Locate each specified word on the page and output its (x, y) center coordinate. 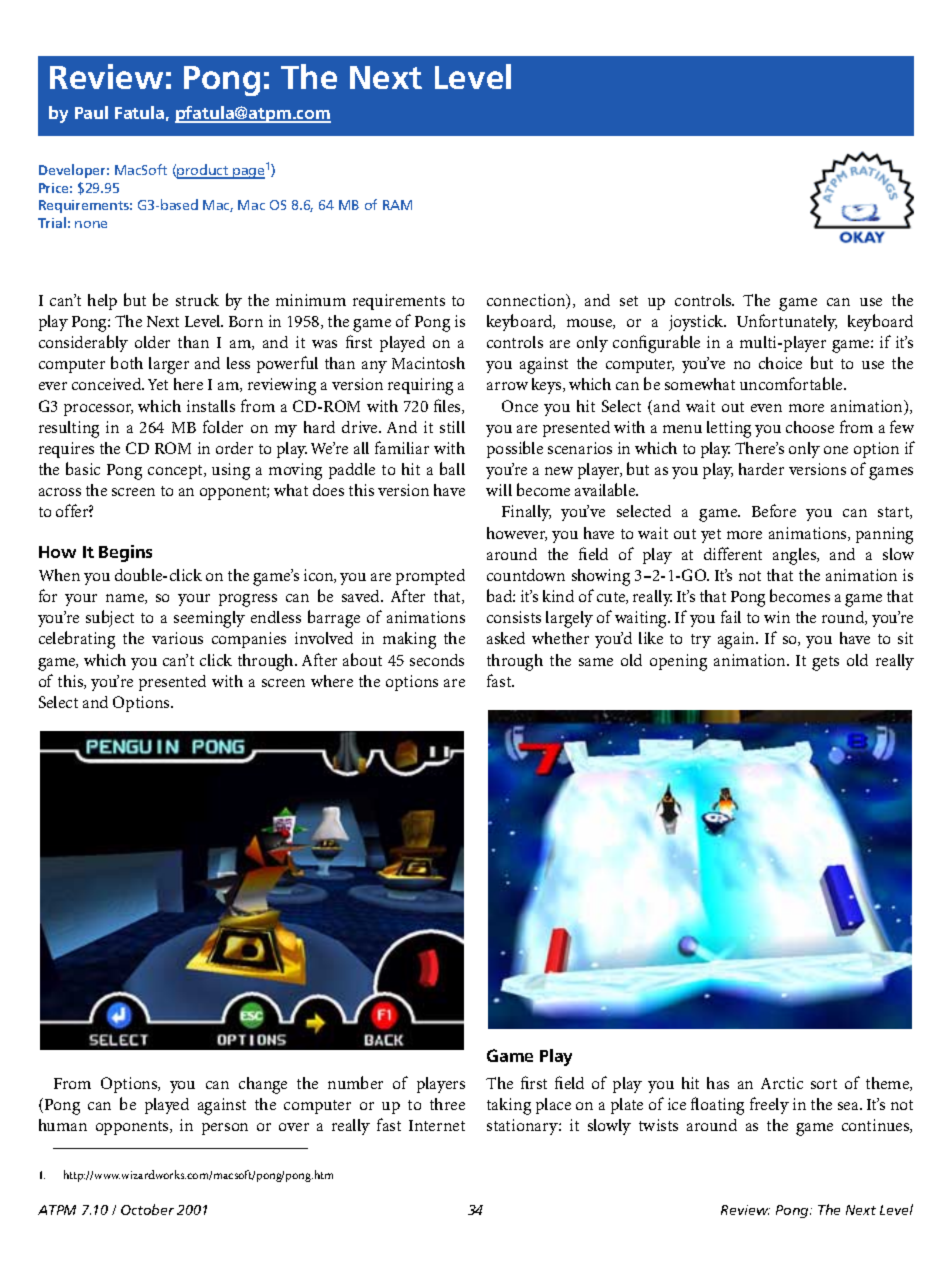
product (203, 171)
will (499, 490)
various (177, 638)
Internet (437, 1125)
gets (825, 663)
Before (774, 510)
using (231, 471)
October (147, 1209)
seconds (437, 660)
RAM (397, 205)
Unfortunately (787, 322)
